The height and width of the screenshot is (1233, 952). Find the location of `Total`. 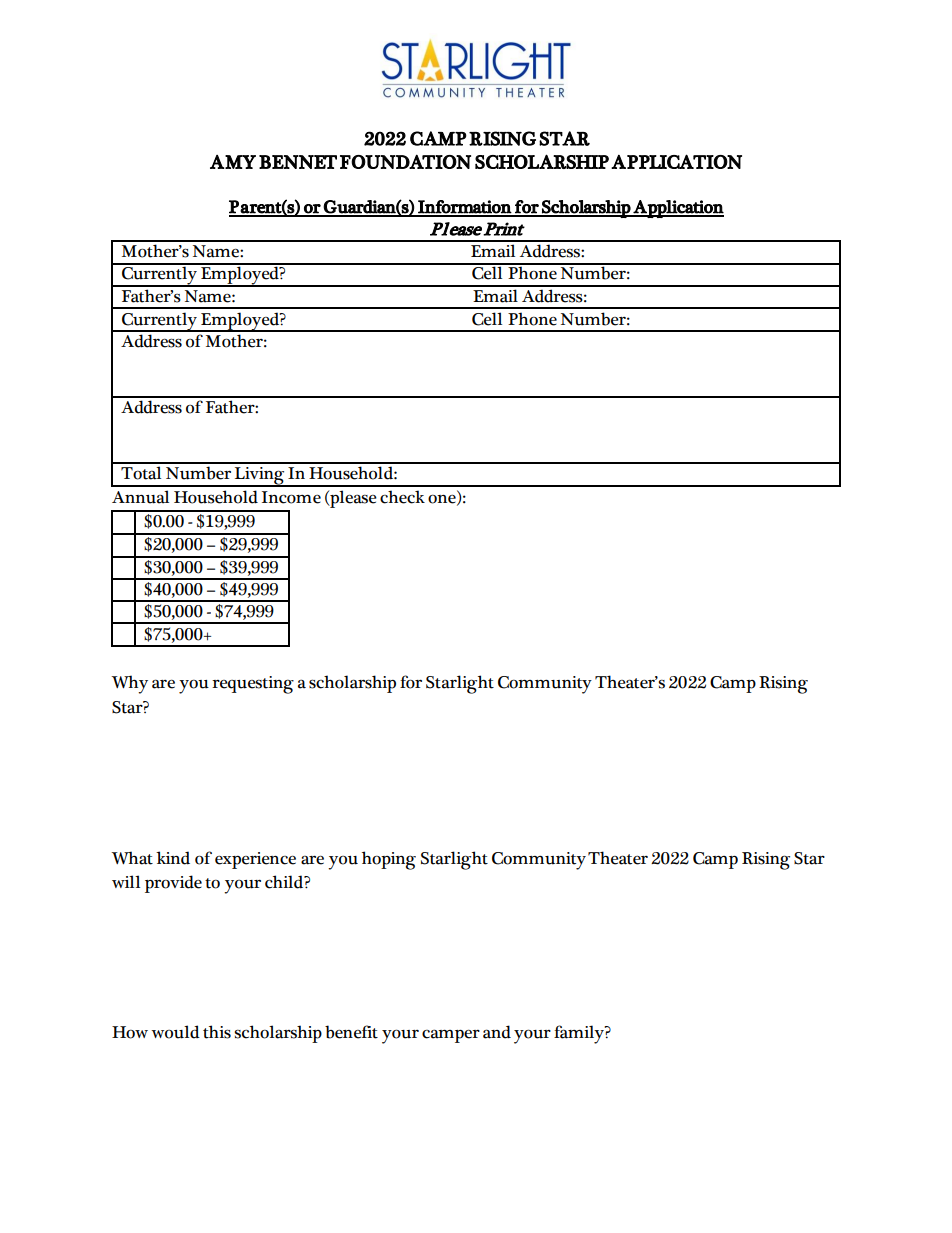

Total is located at coordinates (141, 473).
